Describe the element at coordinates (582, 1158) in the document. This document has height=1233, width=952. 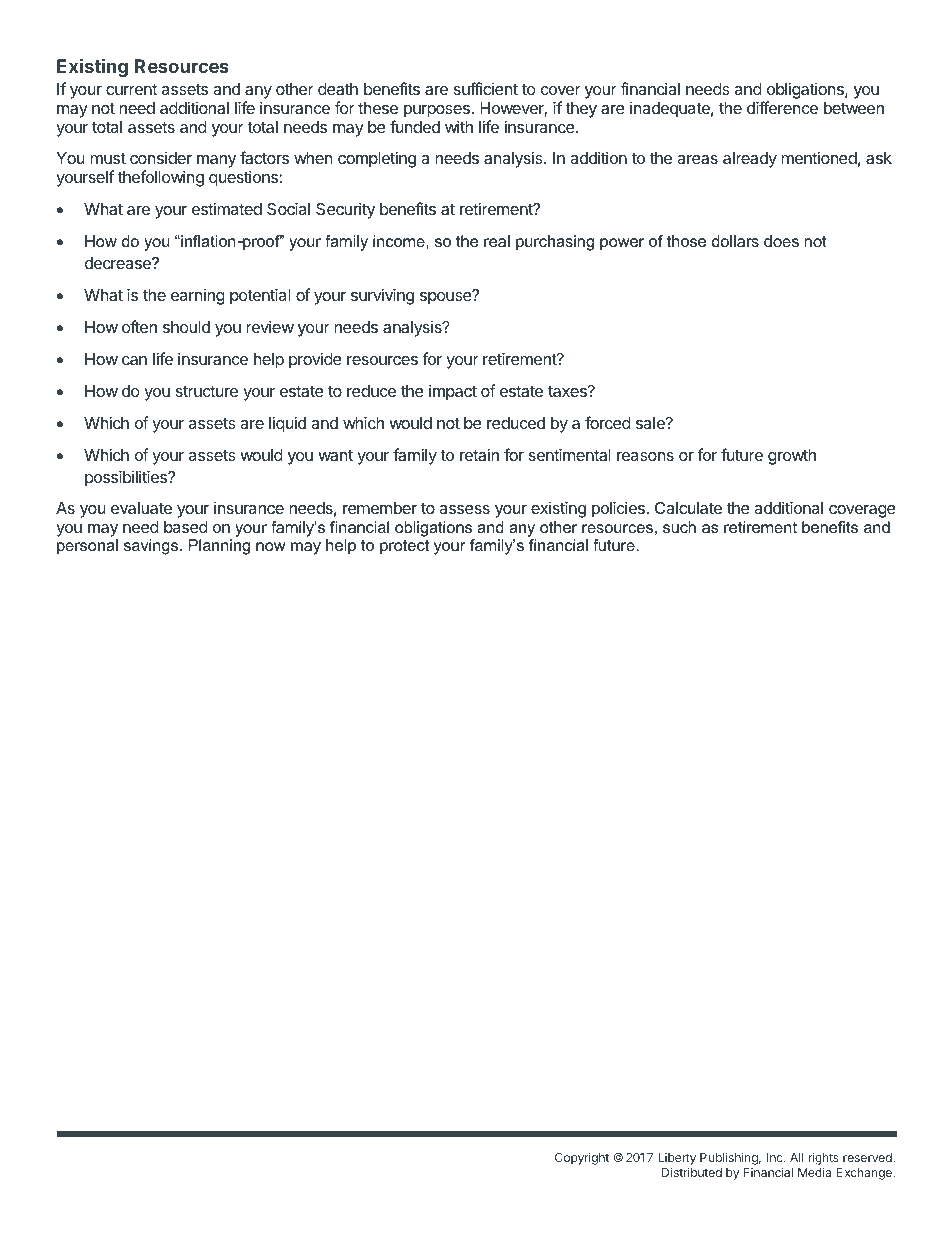
I see `Copyright` at that location.
